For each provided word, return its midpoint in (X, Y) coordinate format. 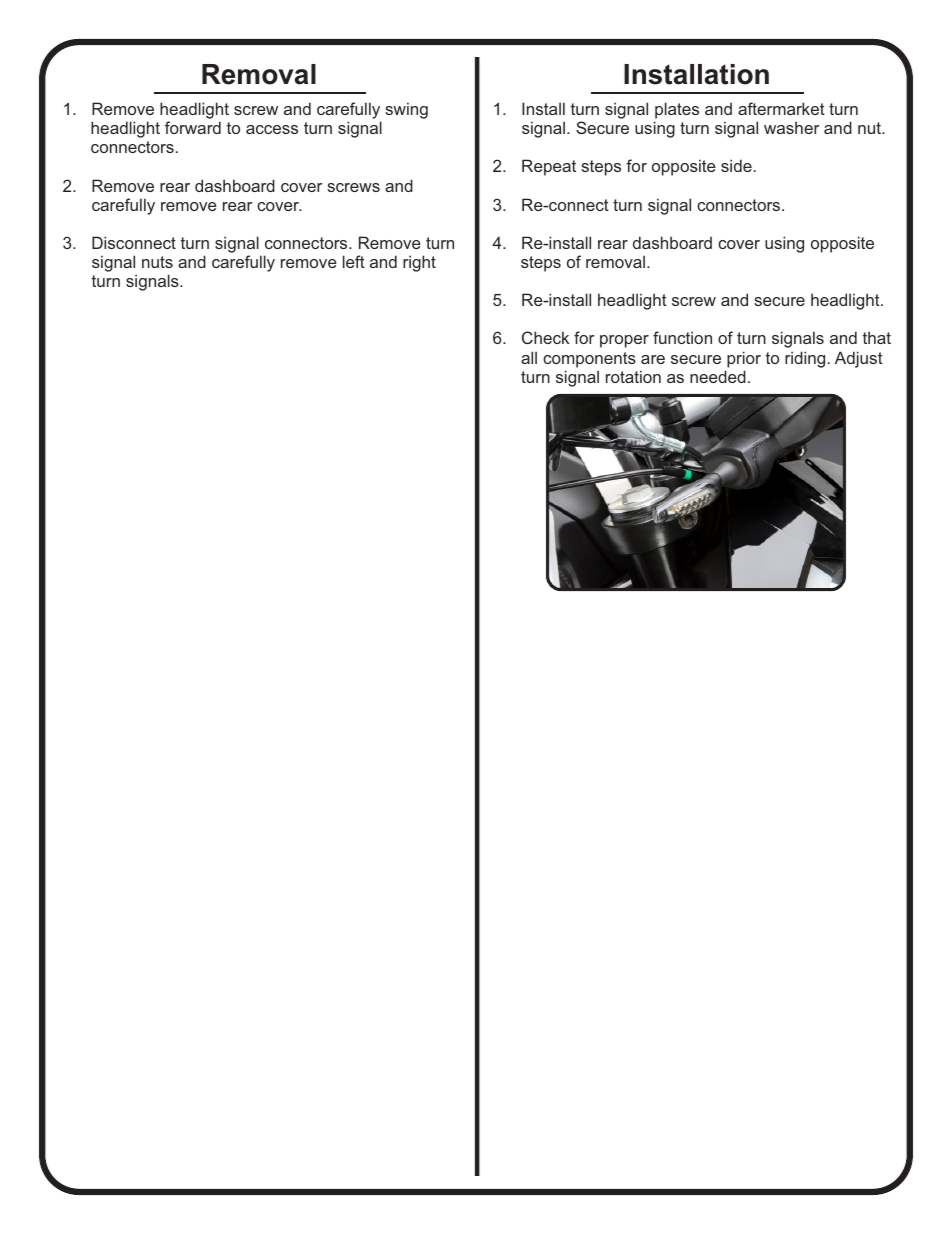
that (877, 337)
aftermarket (781, 108)
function (682, 337)
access (272, 129)
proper (624, 341)
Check (545, 337)
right (419, 263)
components (589, 360)
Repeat (549, 167)
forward (193, 127)
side (736, 165)
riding (805, 359)
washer (792, 127)
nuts (157, 262)
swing (406, 110)
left (354, 261)
